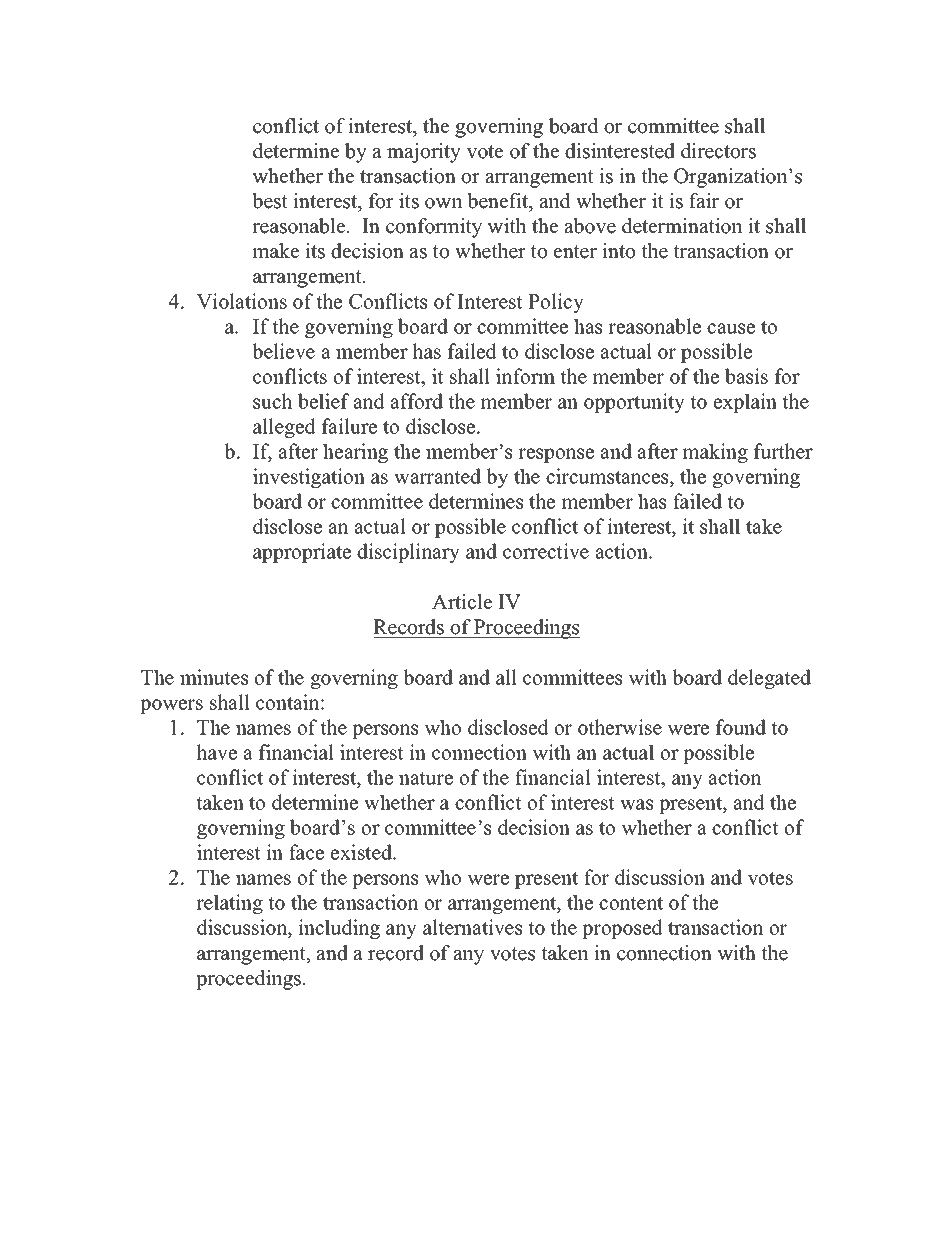 The height and width of the image is (1233, 952). I want to click on afford, so click(417, 401).
